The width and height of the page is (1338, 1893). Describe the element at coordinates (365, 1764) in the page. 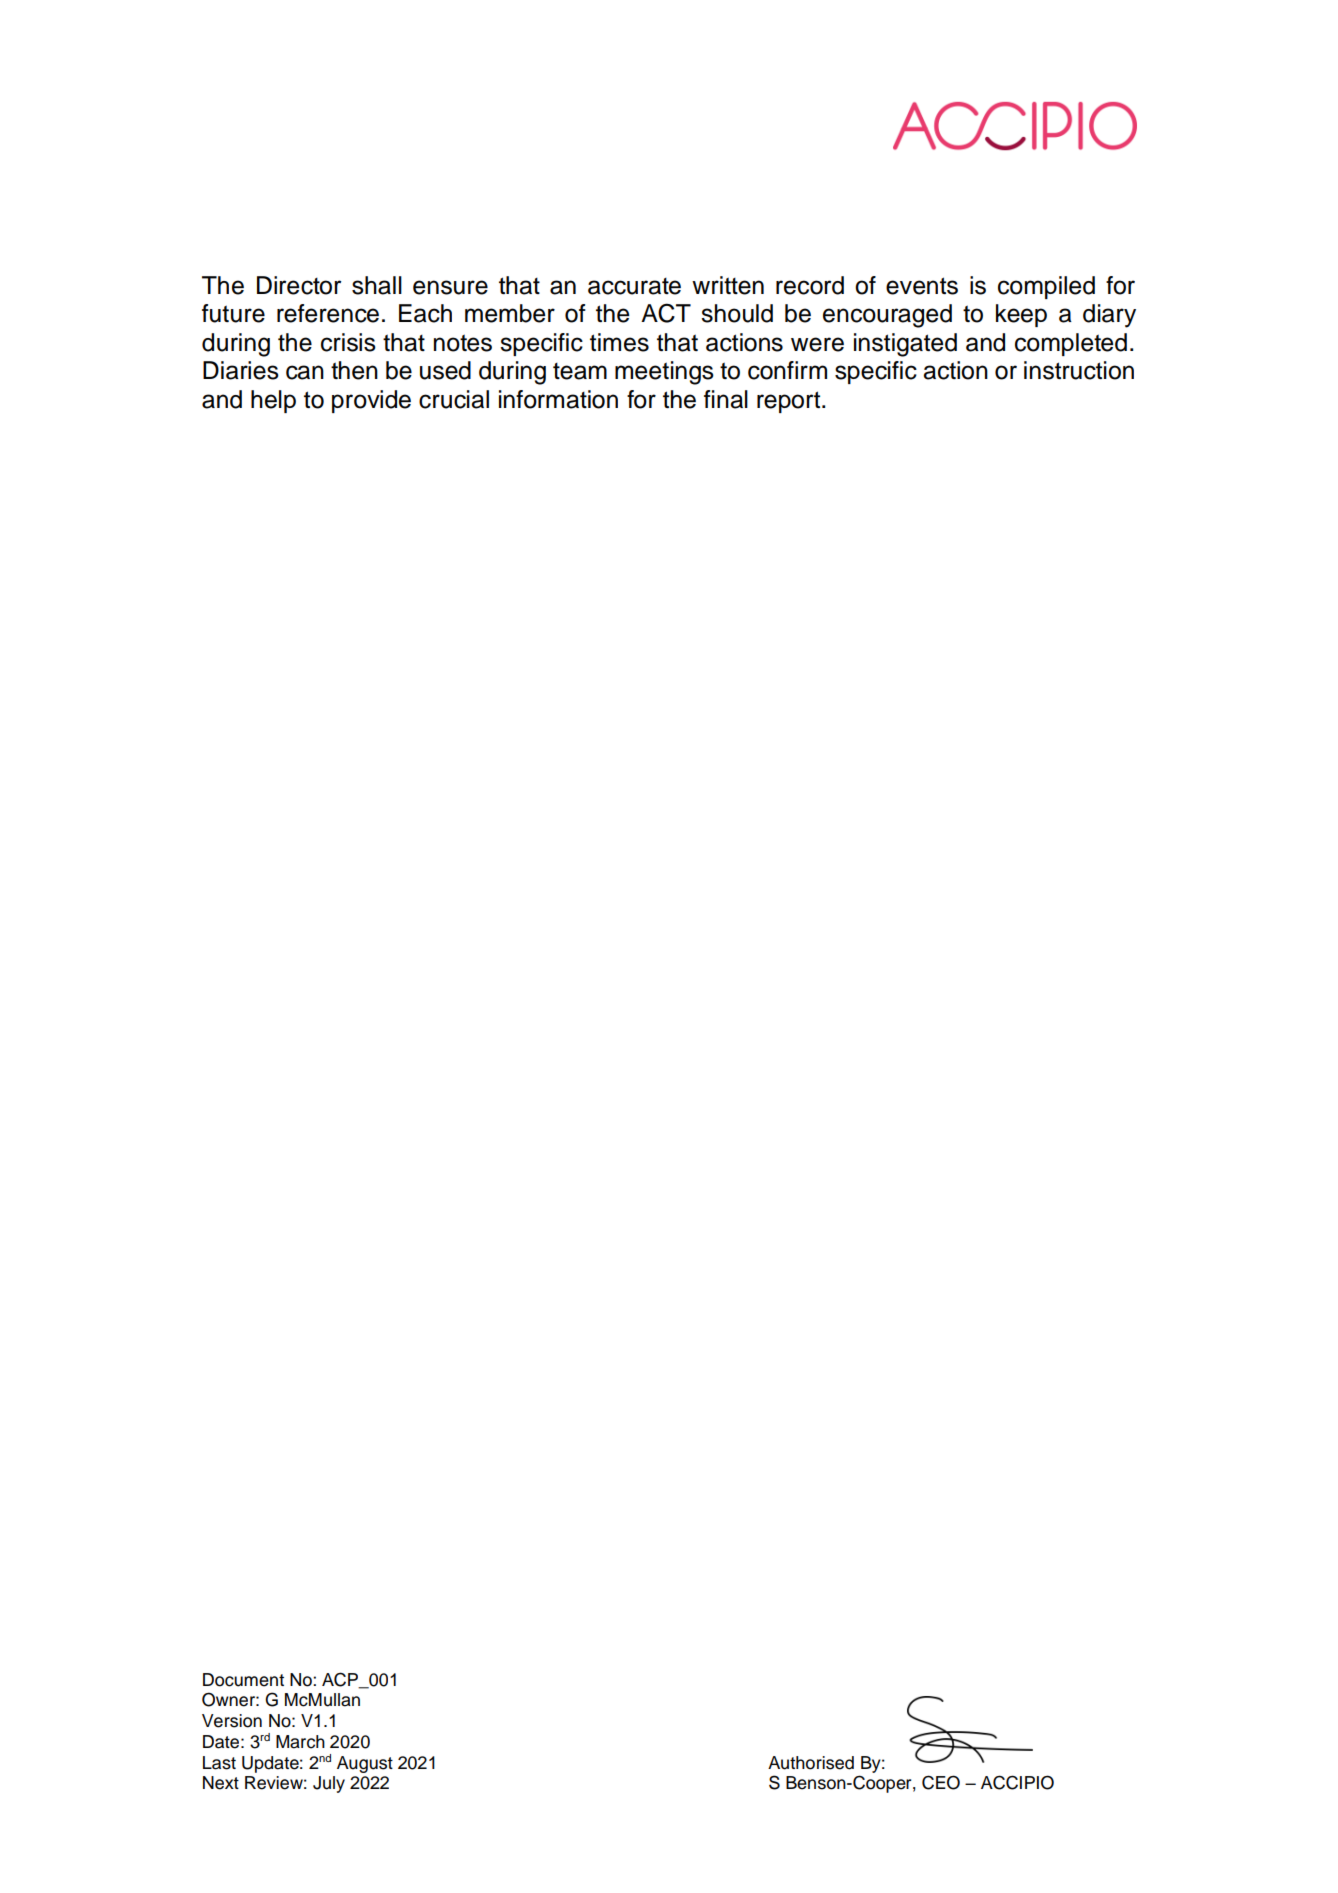

I see `August` at that location.
